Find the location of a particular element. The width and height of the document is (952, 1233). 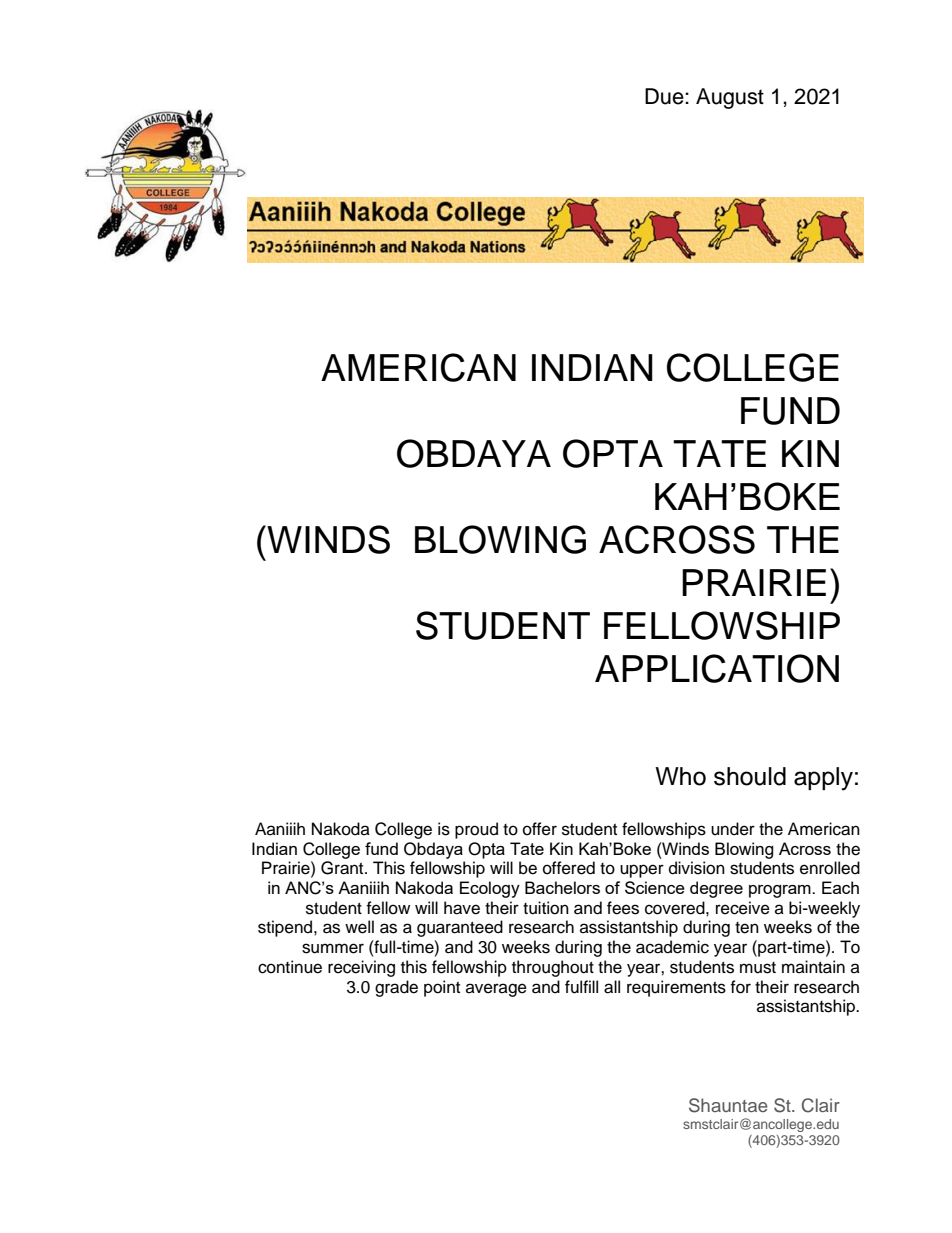

should is located at coordinates (750, 776).
